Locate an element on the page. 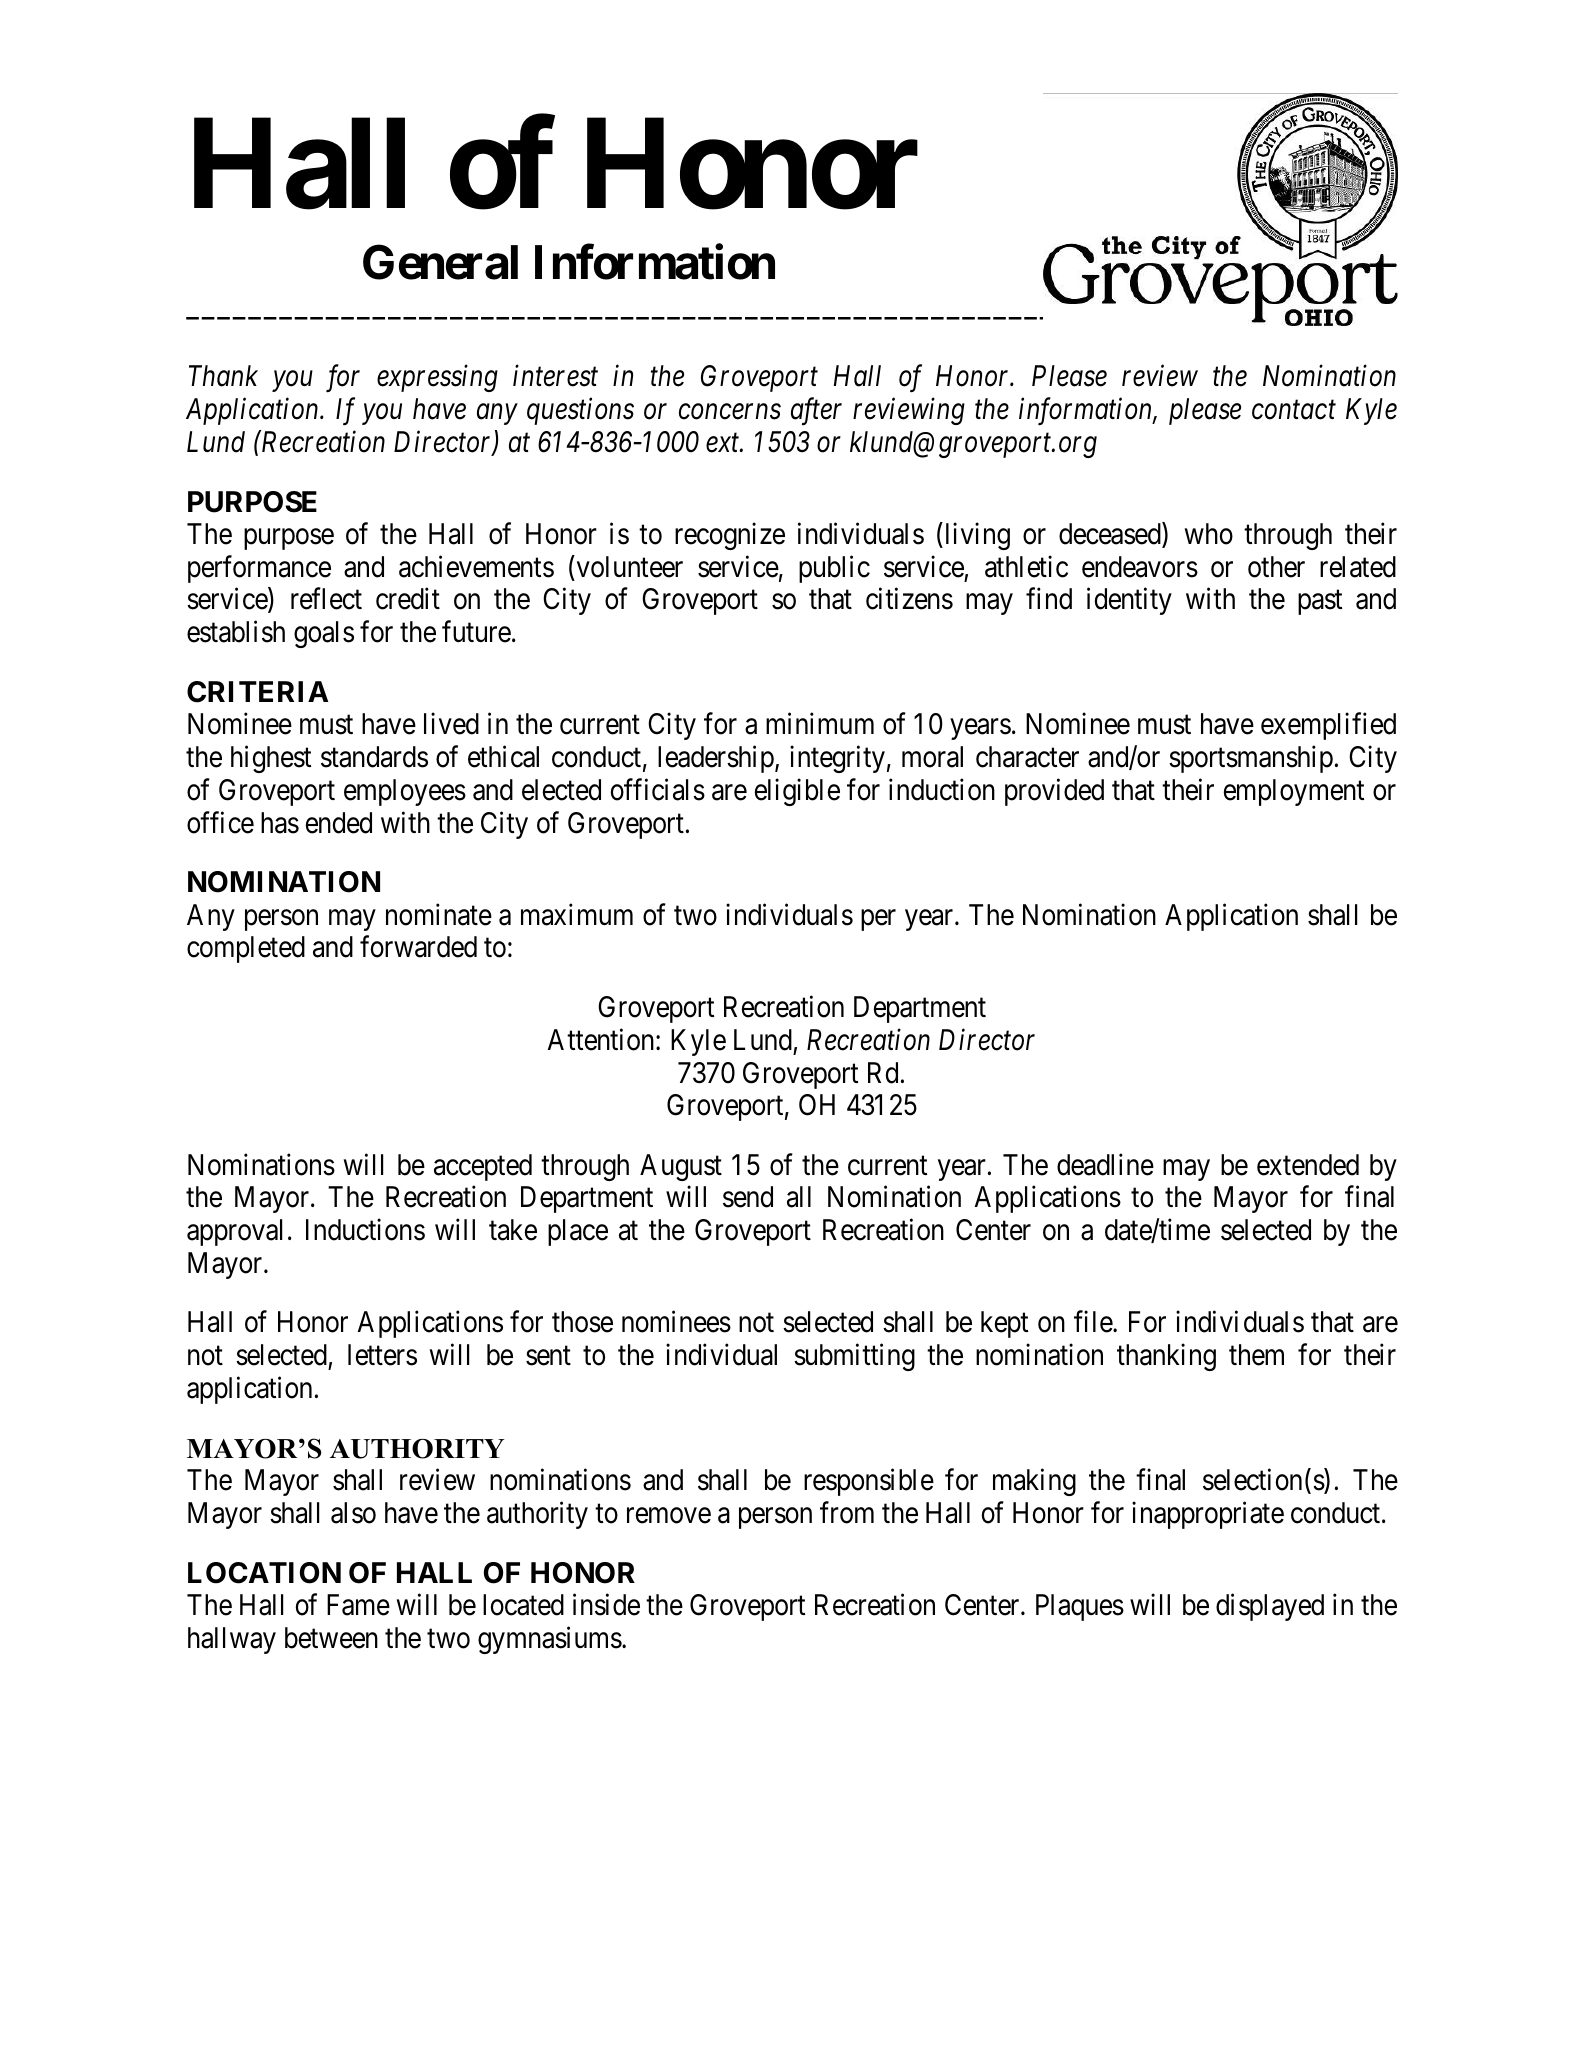  forwarded is located at coordinates (418, 947).
